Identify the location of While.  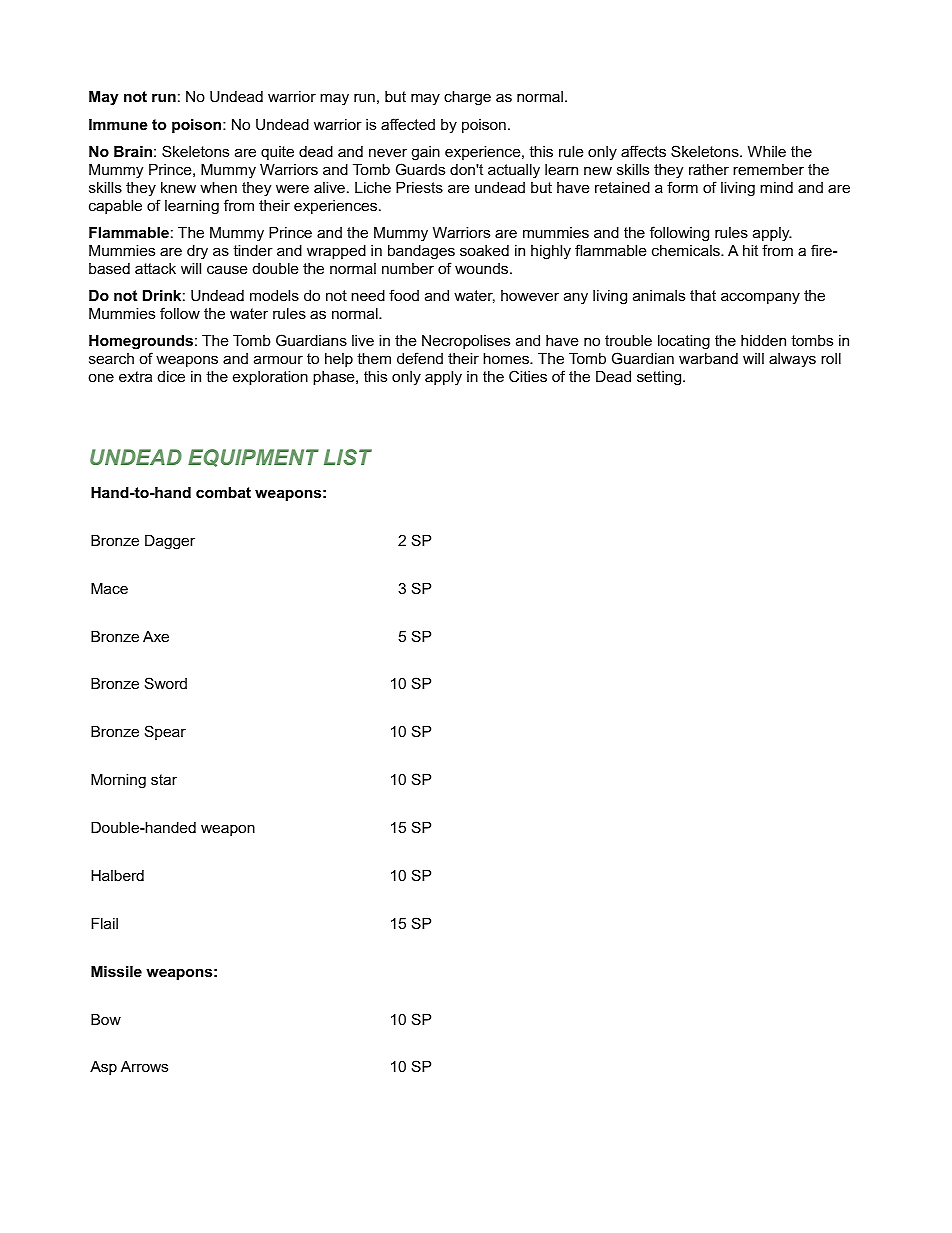
(767, 151).
